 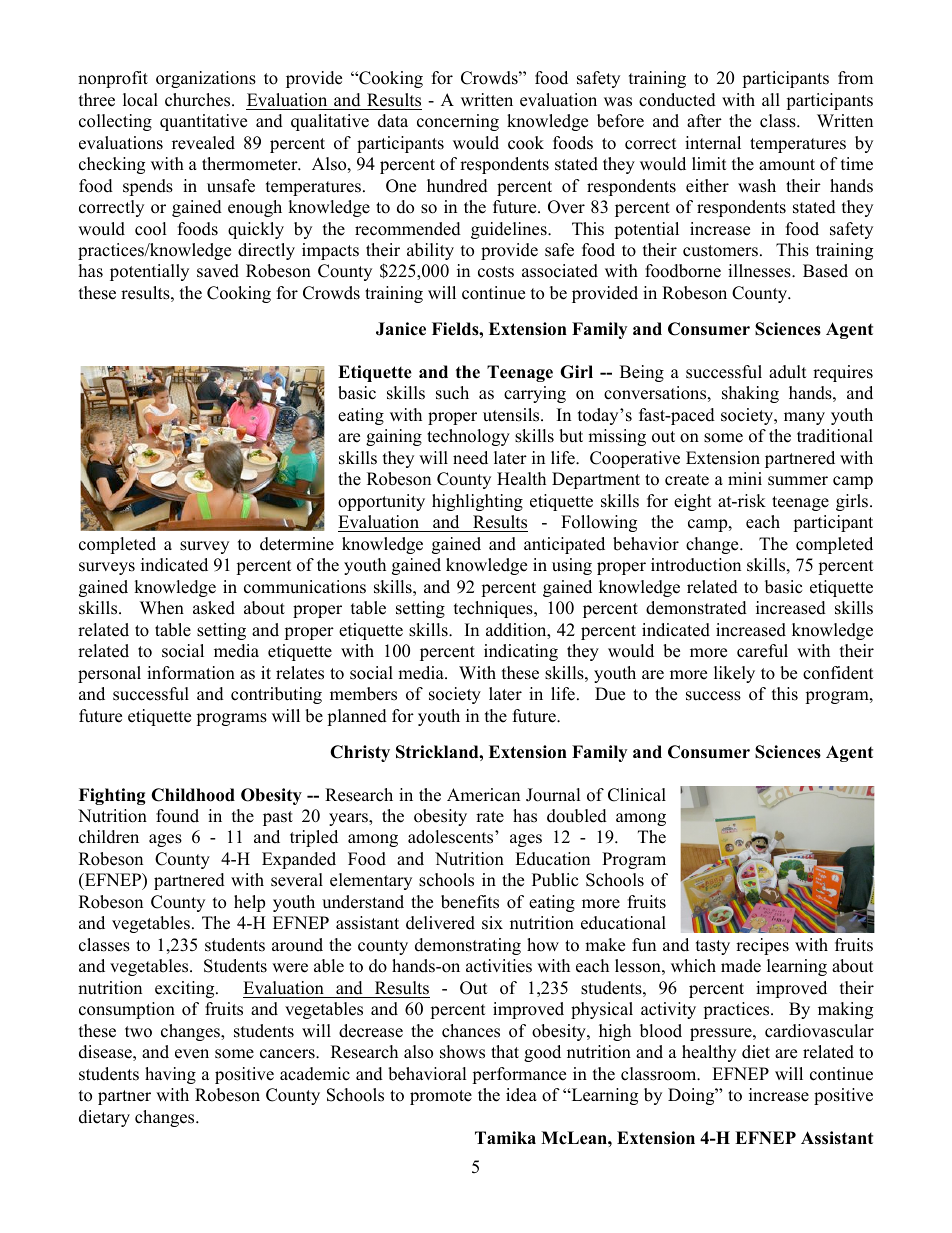 What do you see at coordinates (297, 544) in the screenshot?
I see `determine` at bounding box center [297, 544].
